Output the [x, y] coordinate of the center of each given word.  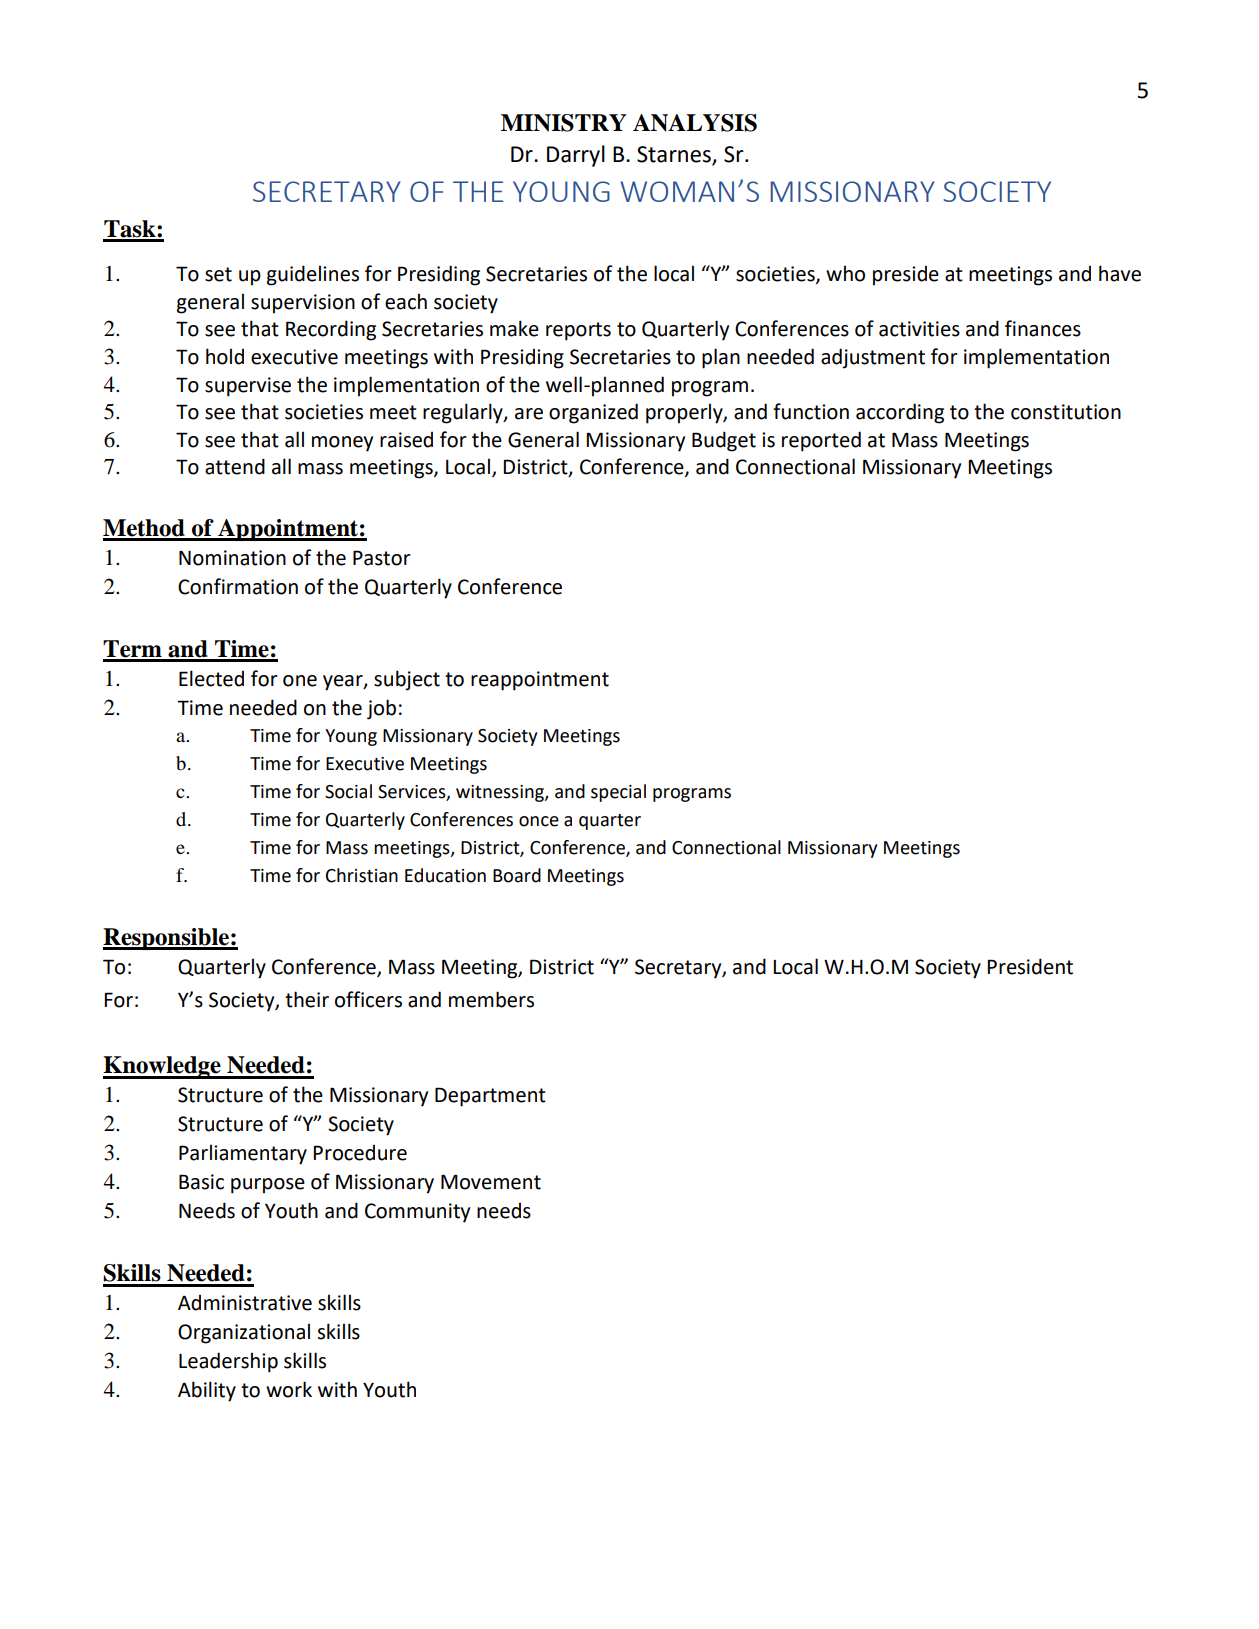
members [491, 999]
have [1120, 273]
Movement [491, 1182]
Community [417, 1213]
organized [593, 413]
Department [490, 1097]
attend [235, 466]
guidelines [313, 275]
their [307, 999]
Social [348, 791]
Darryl [576, 156]
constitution [1066, 412]
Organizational [244, 1333]
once [539, 821]
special [618, 793]
